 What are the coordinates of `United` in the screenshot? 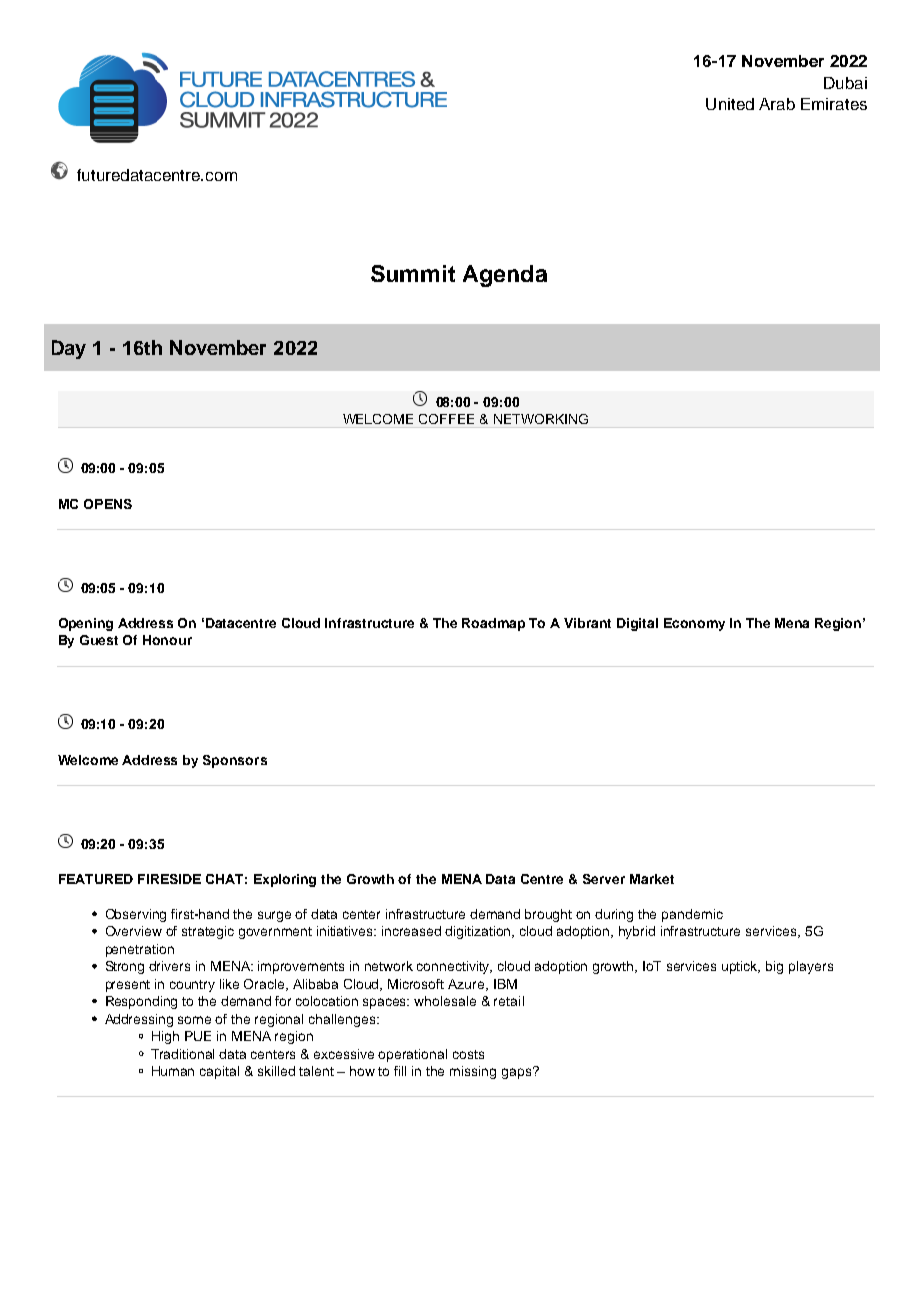 It's located at (730, 104).
